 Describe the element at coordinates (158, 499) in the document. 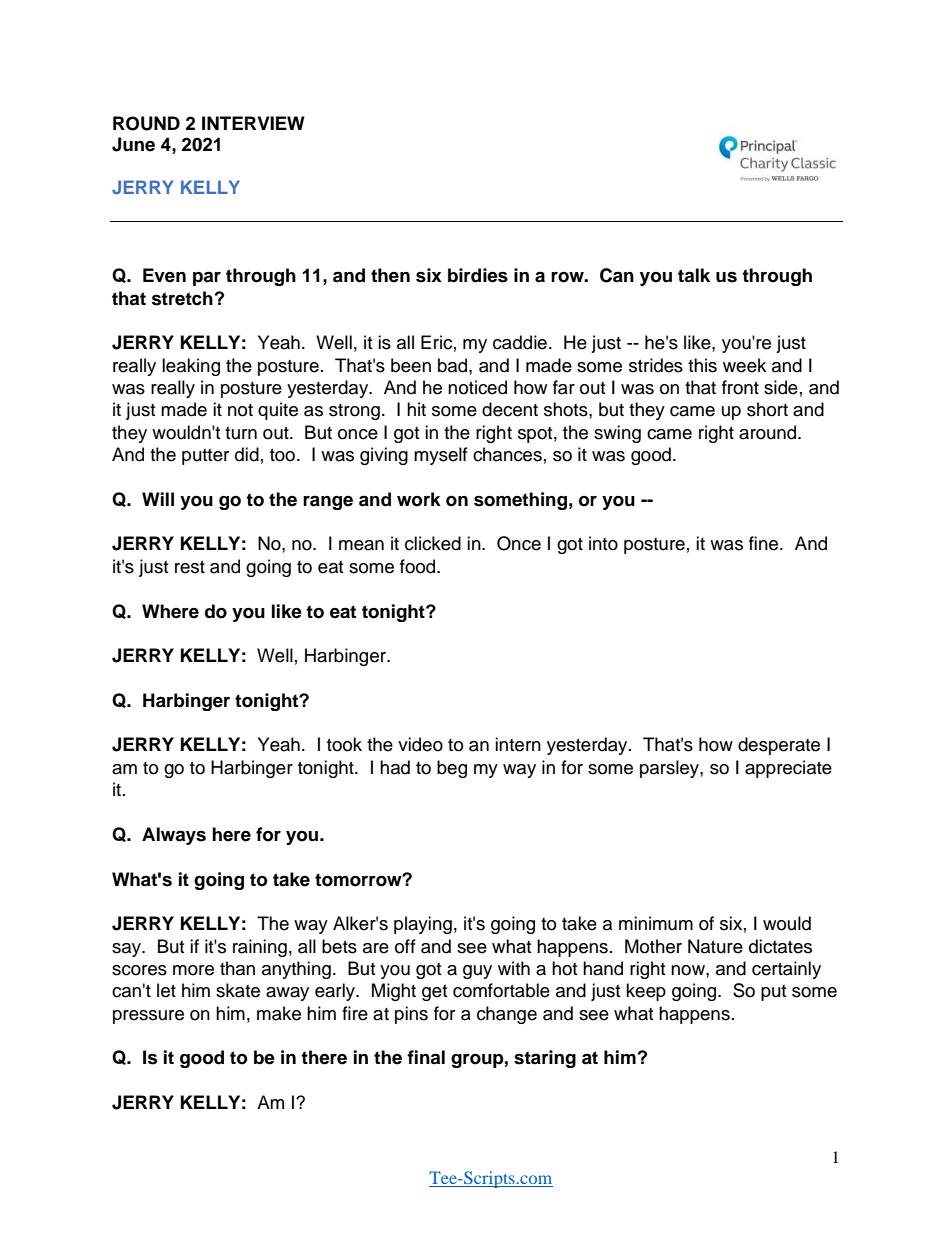

I see `Will` at that location.
